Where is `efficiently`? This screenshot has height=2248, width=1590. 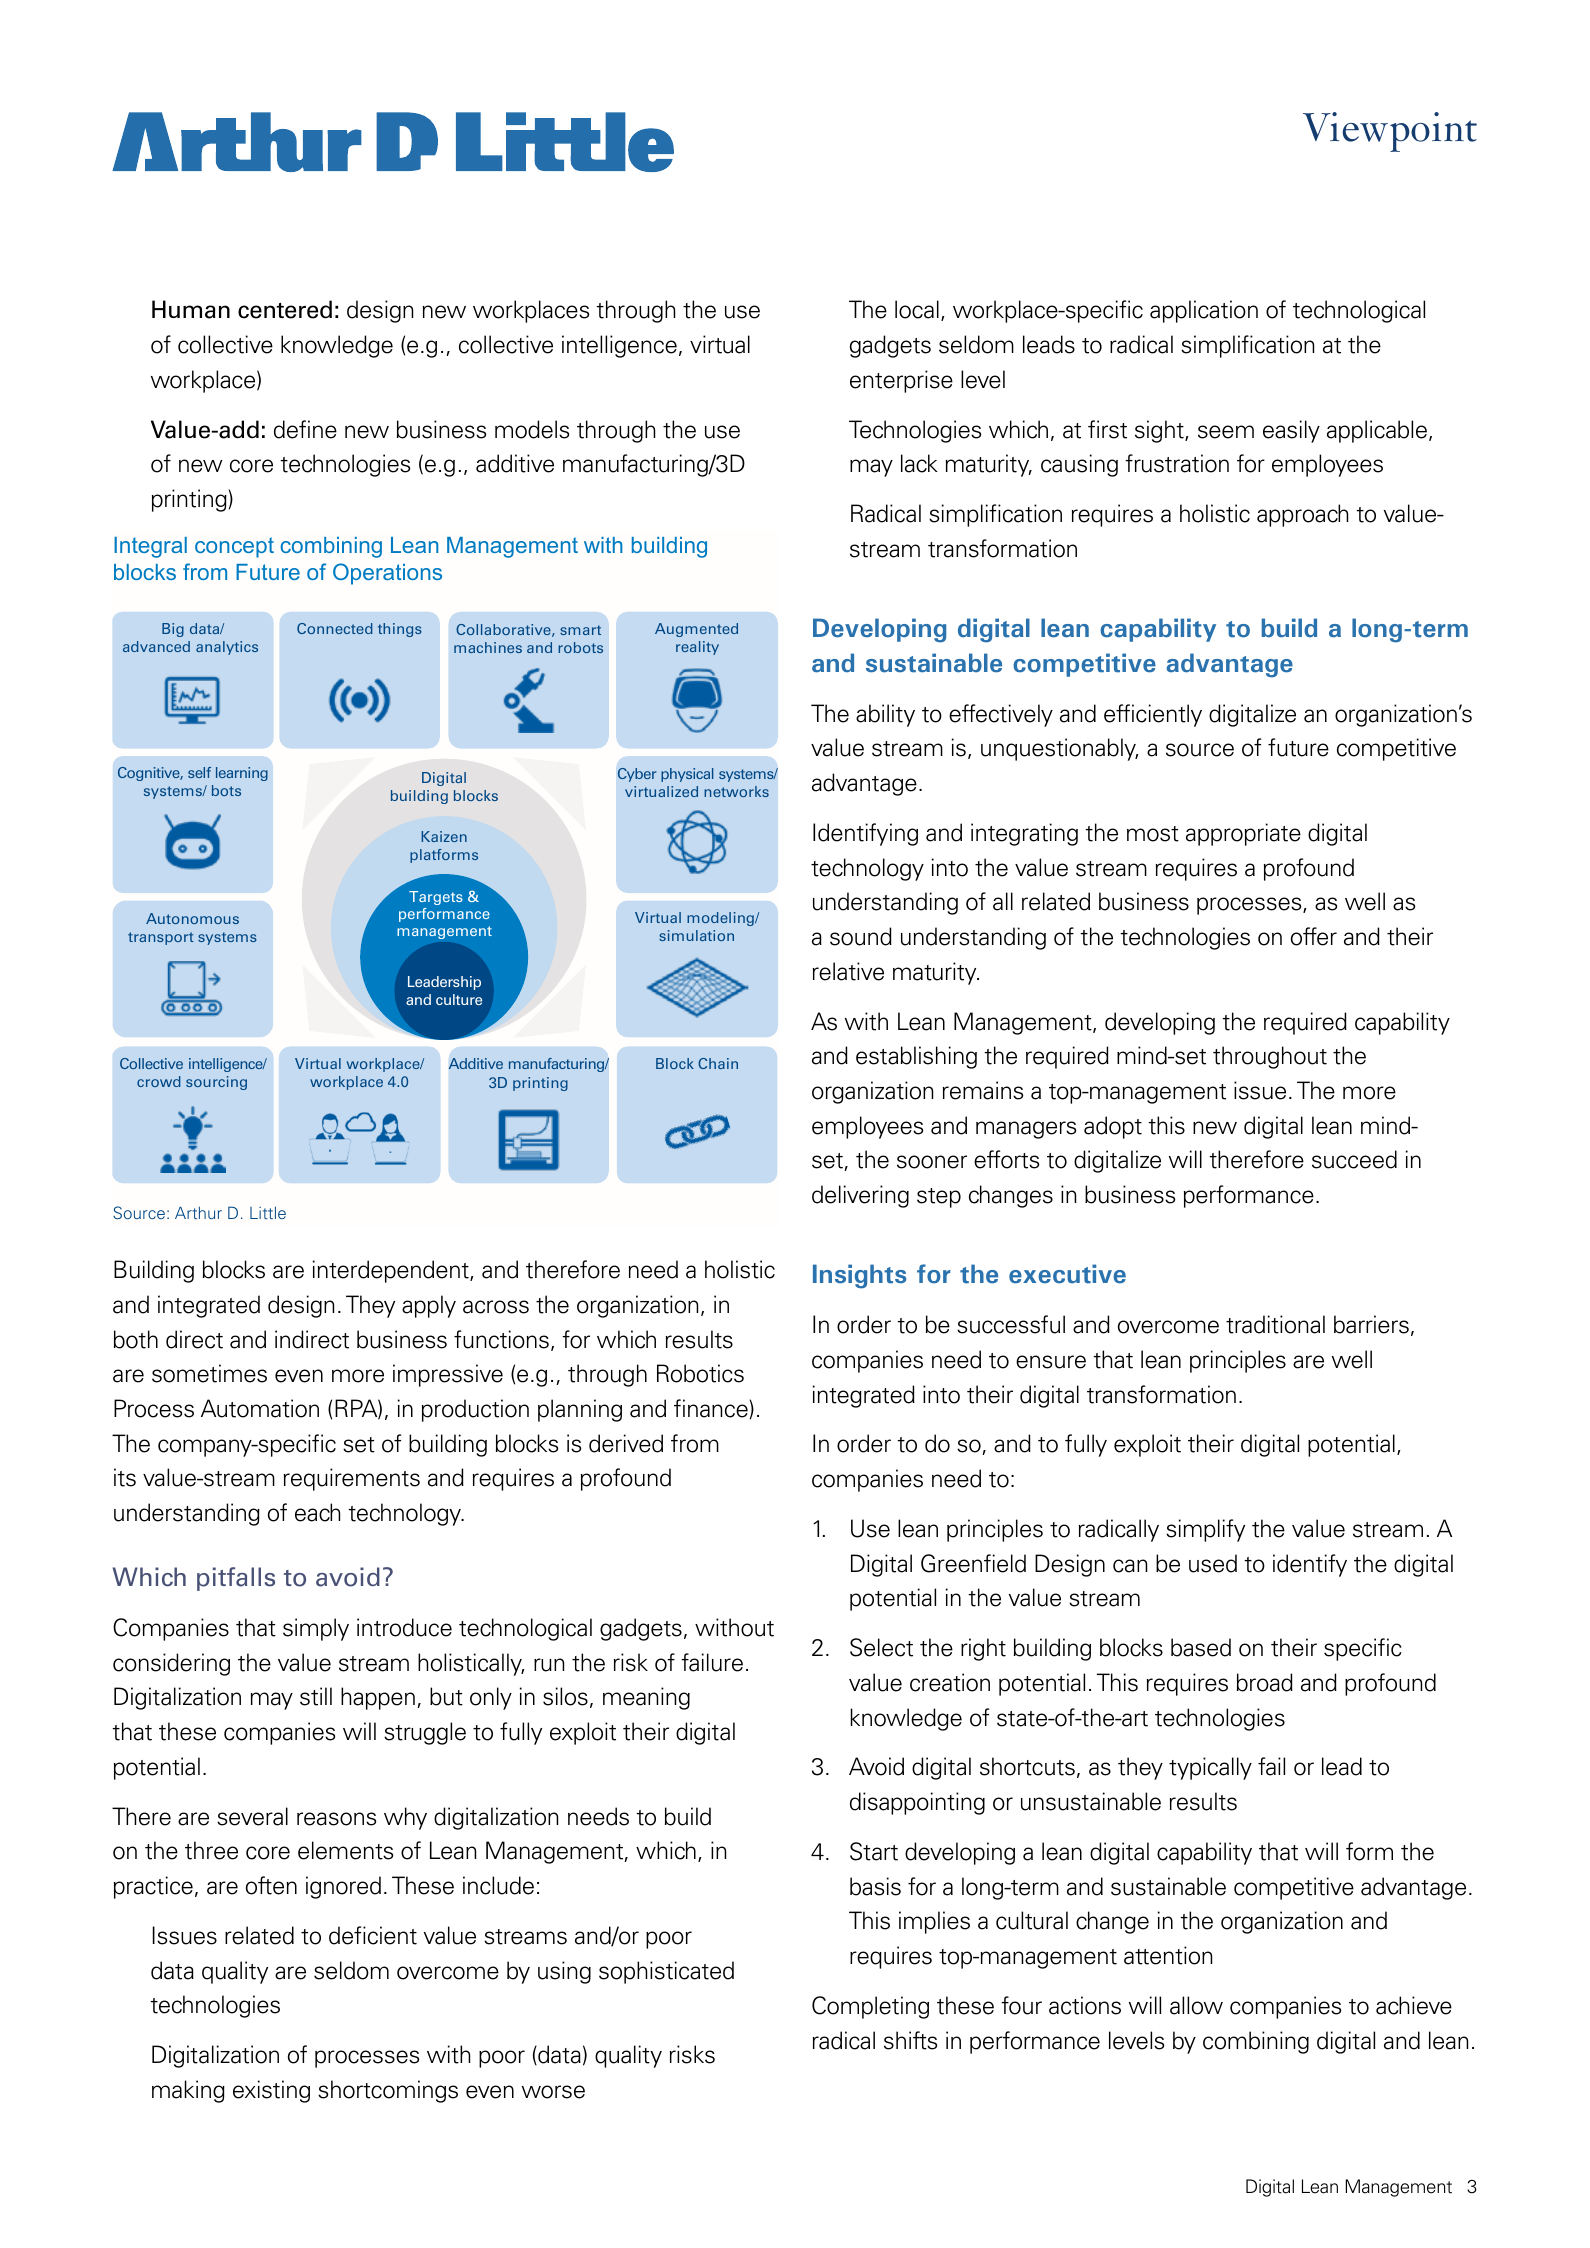
efficiently is located at coordinates (1153, 715).
